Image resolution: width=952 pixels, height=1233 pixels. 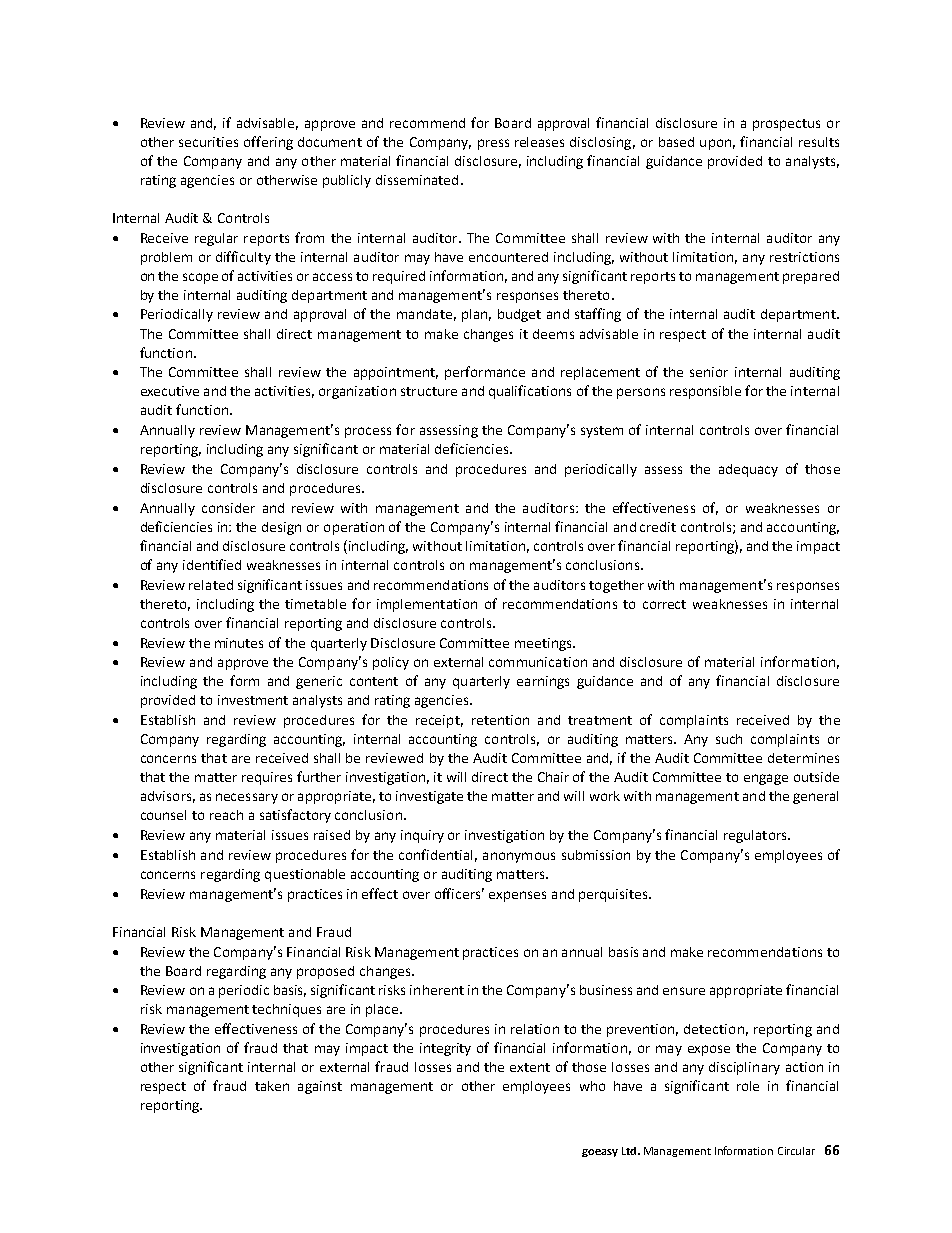 What do you see at coordinates (493, 144) in the screenshot?
I see `press` at bounding box center [493, 144].
